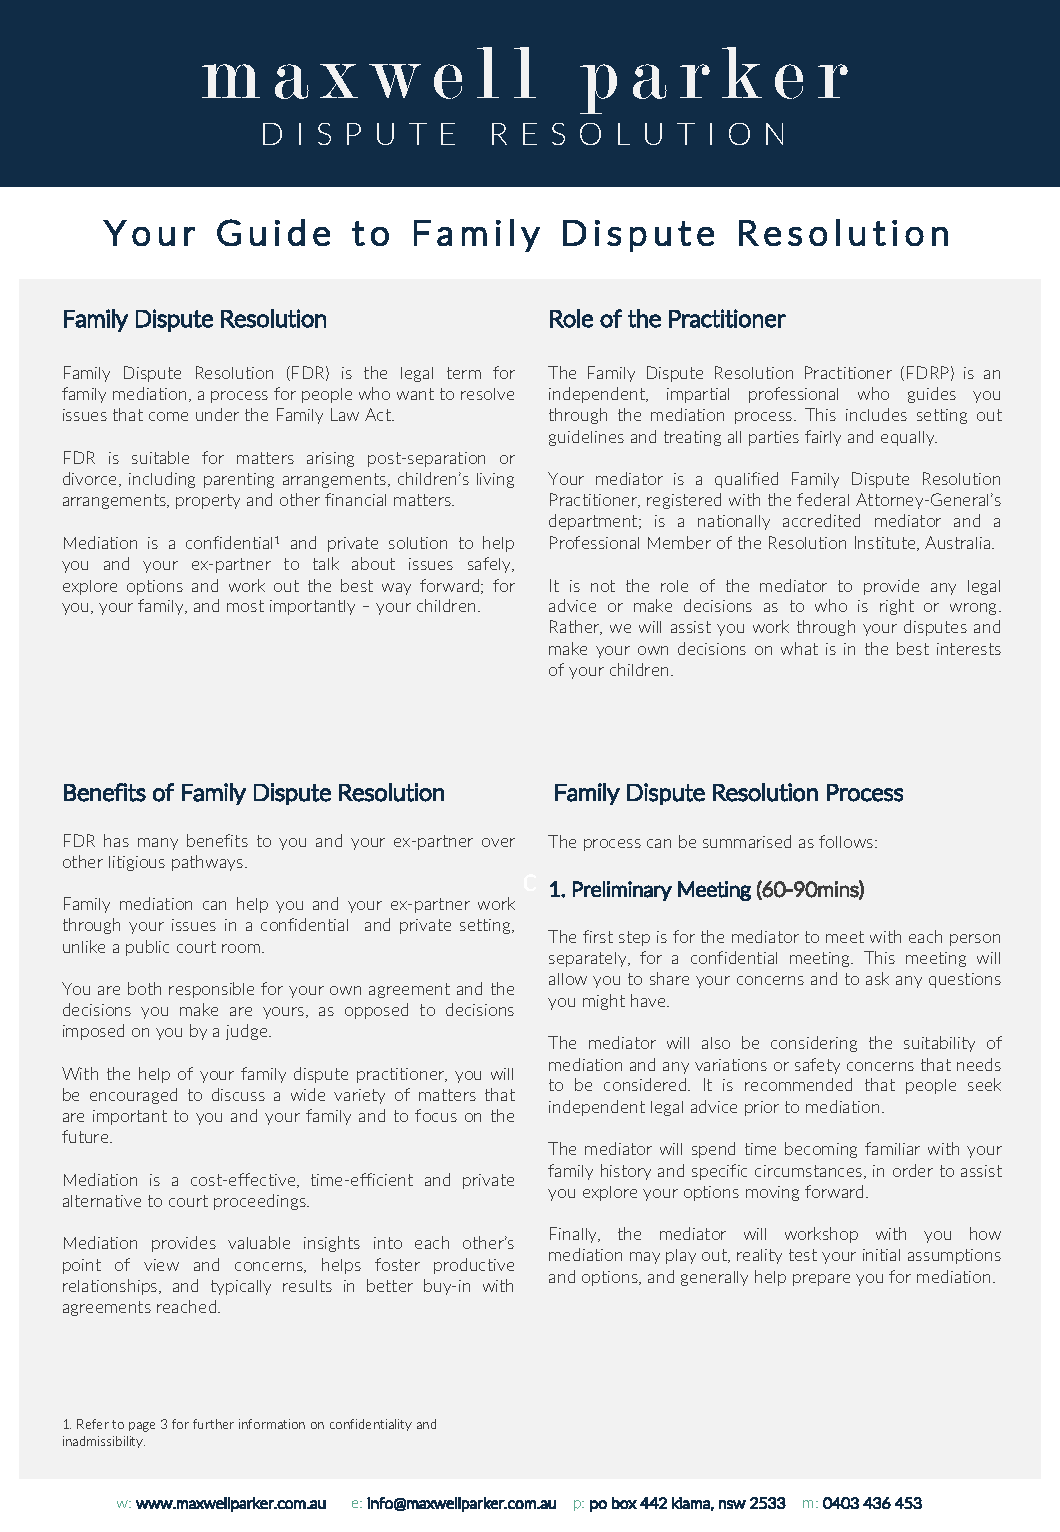 The height and width of the screenshot is (1532, 1060). I want to click on includes, so click(876, 414).
